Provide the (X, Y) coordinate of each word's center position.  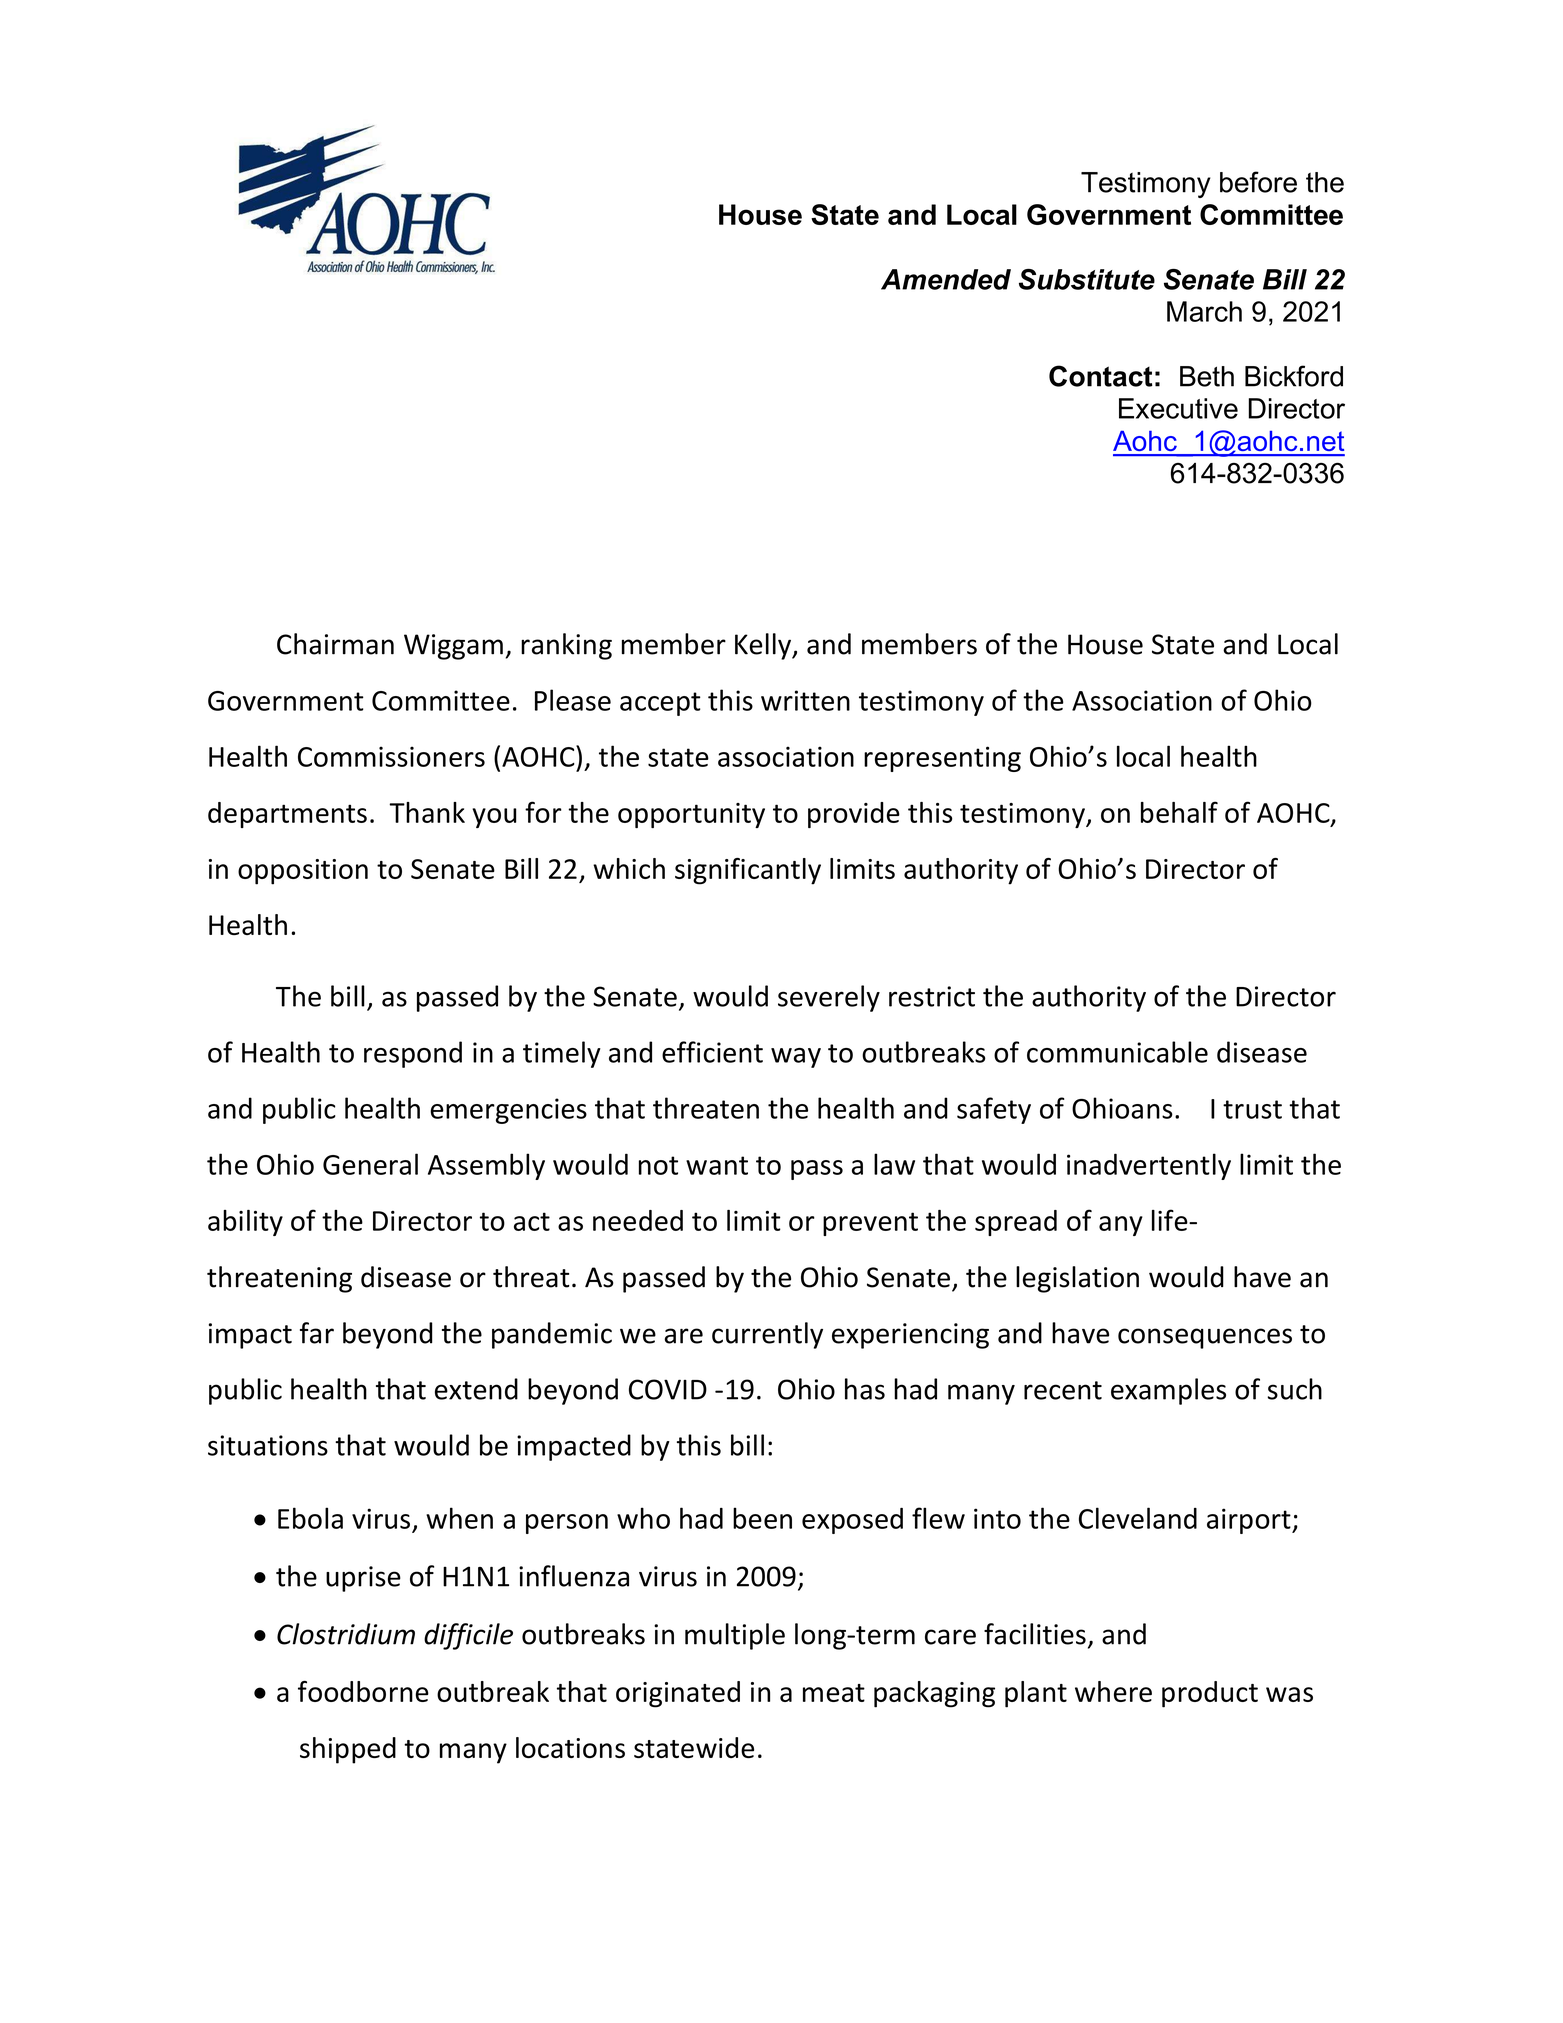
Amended (946, 279)
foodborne (363, 1691)
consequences (1205, 1338)
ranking (566, 646)
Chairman (335, 644)
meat (834, 1693)
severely (829, 998)
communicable (1117, 1052)
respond (413, 1054)
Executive (1178, 408)
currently (767, 1335)
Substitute (1087, 279)
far (317, 1333)
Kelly (764, 646)
